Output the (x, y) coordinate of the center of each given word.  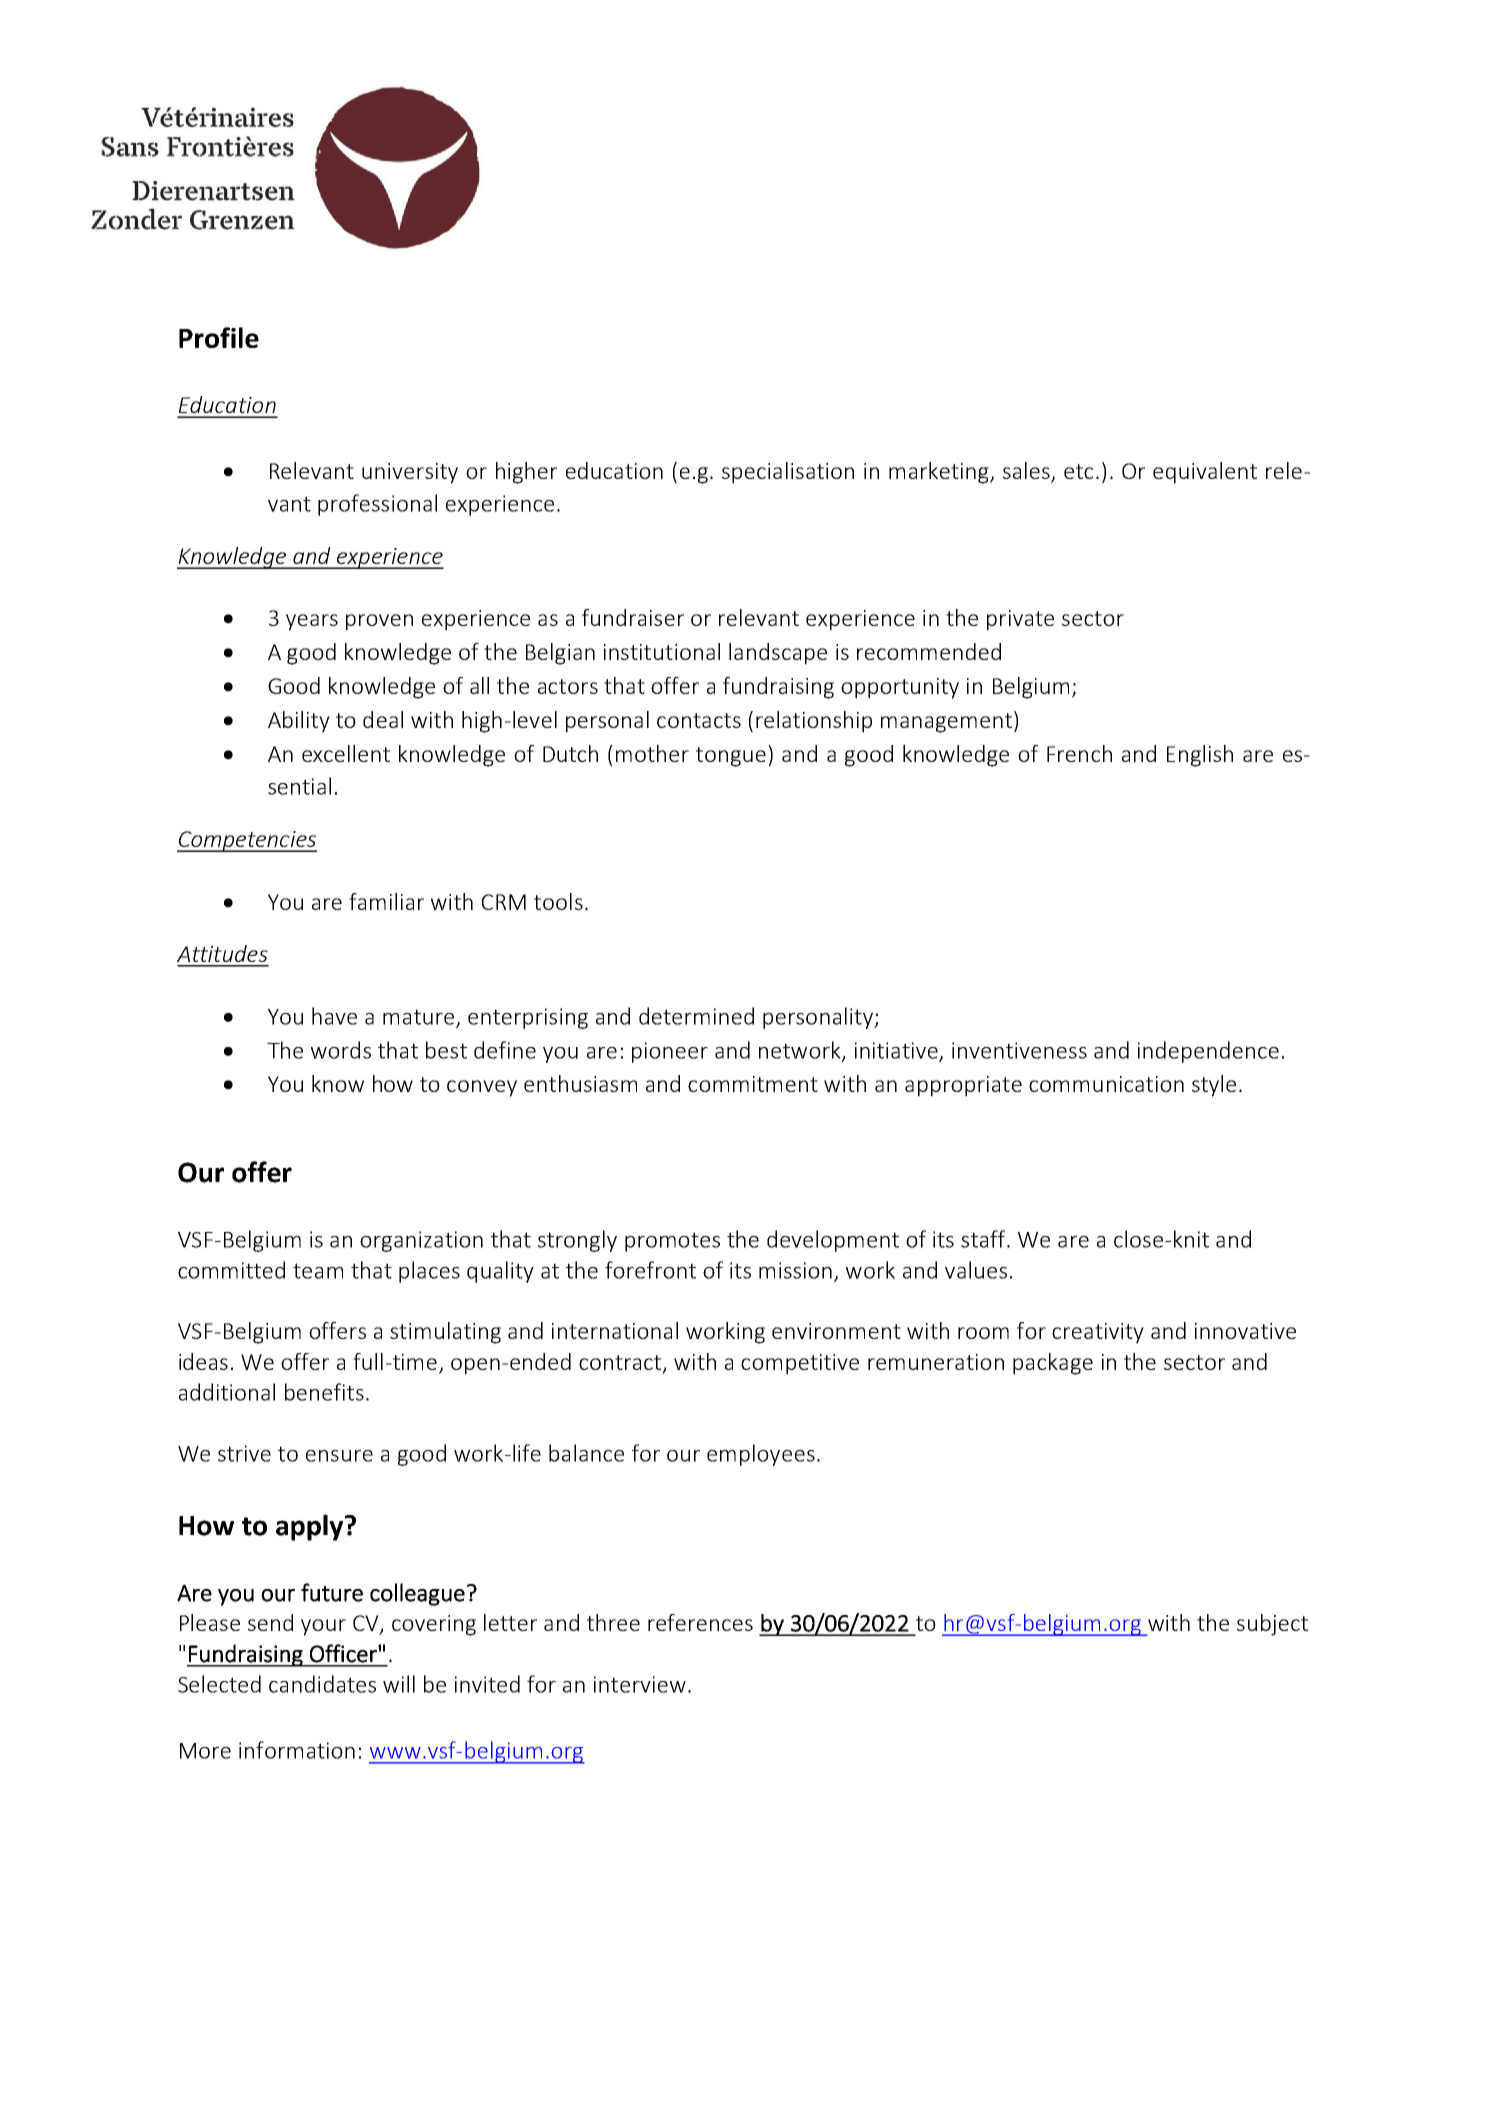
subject (1272, 1625)
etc (1078, 471)
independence (1208, 1052)
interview (640, 1684)
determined (696, 1016)
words (341, 1050)
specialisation (788, 473)
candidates (322, 1684)
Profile (219, 337)
